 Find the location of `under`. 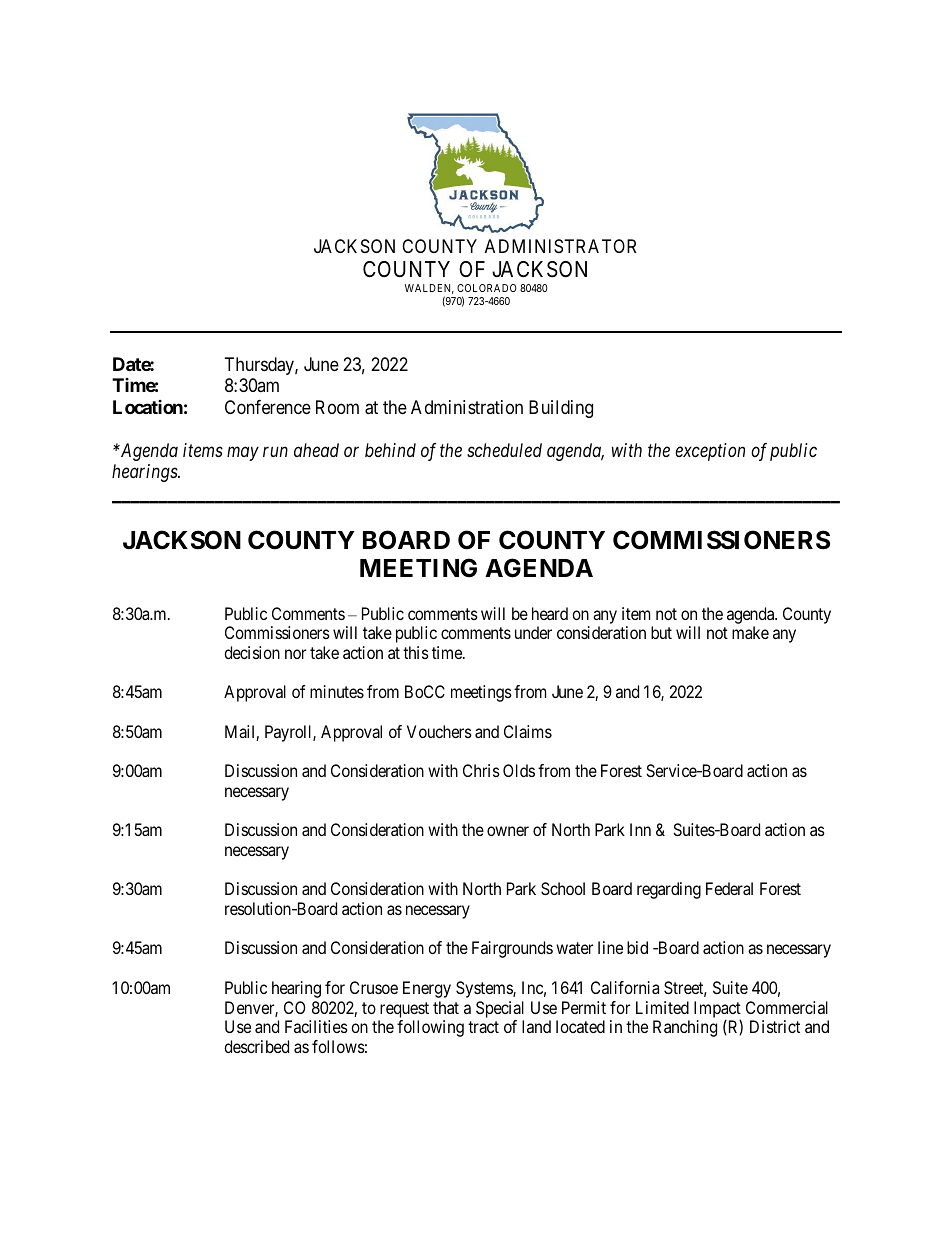

under is located at coordinates (533, 632).
